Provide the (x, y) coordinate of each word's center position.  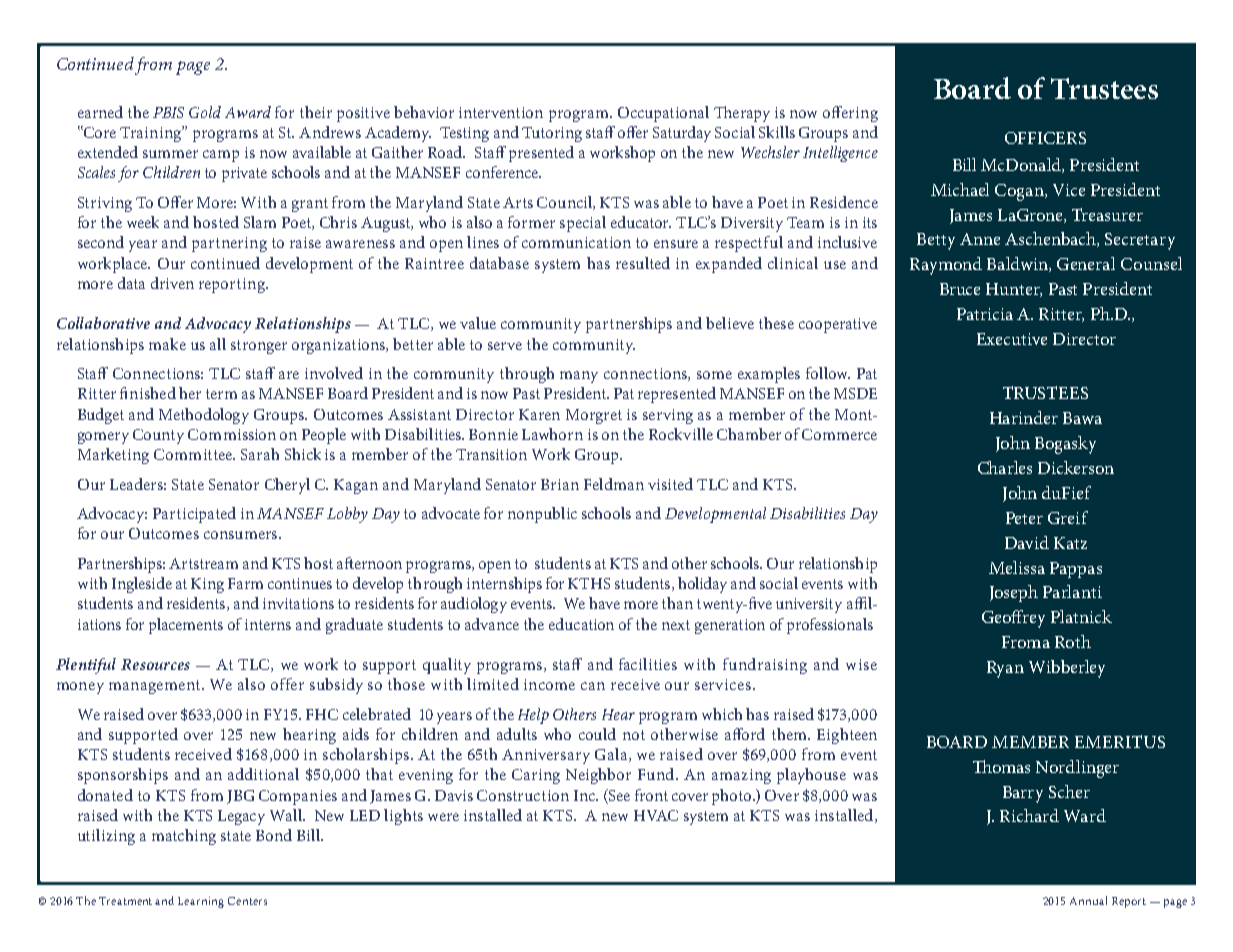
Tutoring (552, 134)
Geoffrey (1013, 619)
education (581, 624)
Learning (201, 902)
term (221, 394)
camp (221, 156)
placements (186, 626)
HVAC (656, 815)
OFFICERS (1045, 138)
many (579, 377)
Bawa (1082, 418)
